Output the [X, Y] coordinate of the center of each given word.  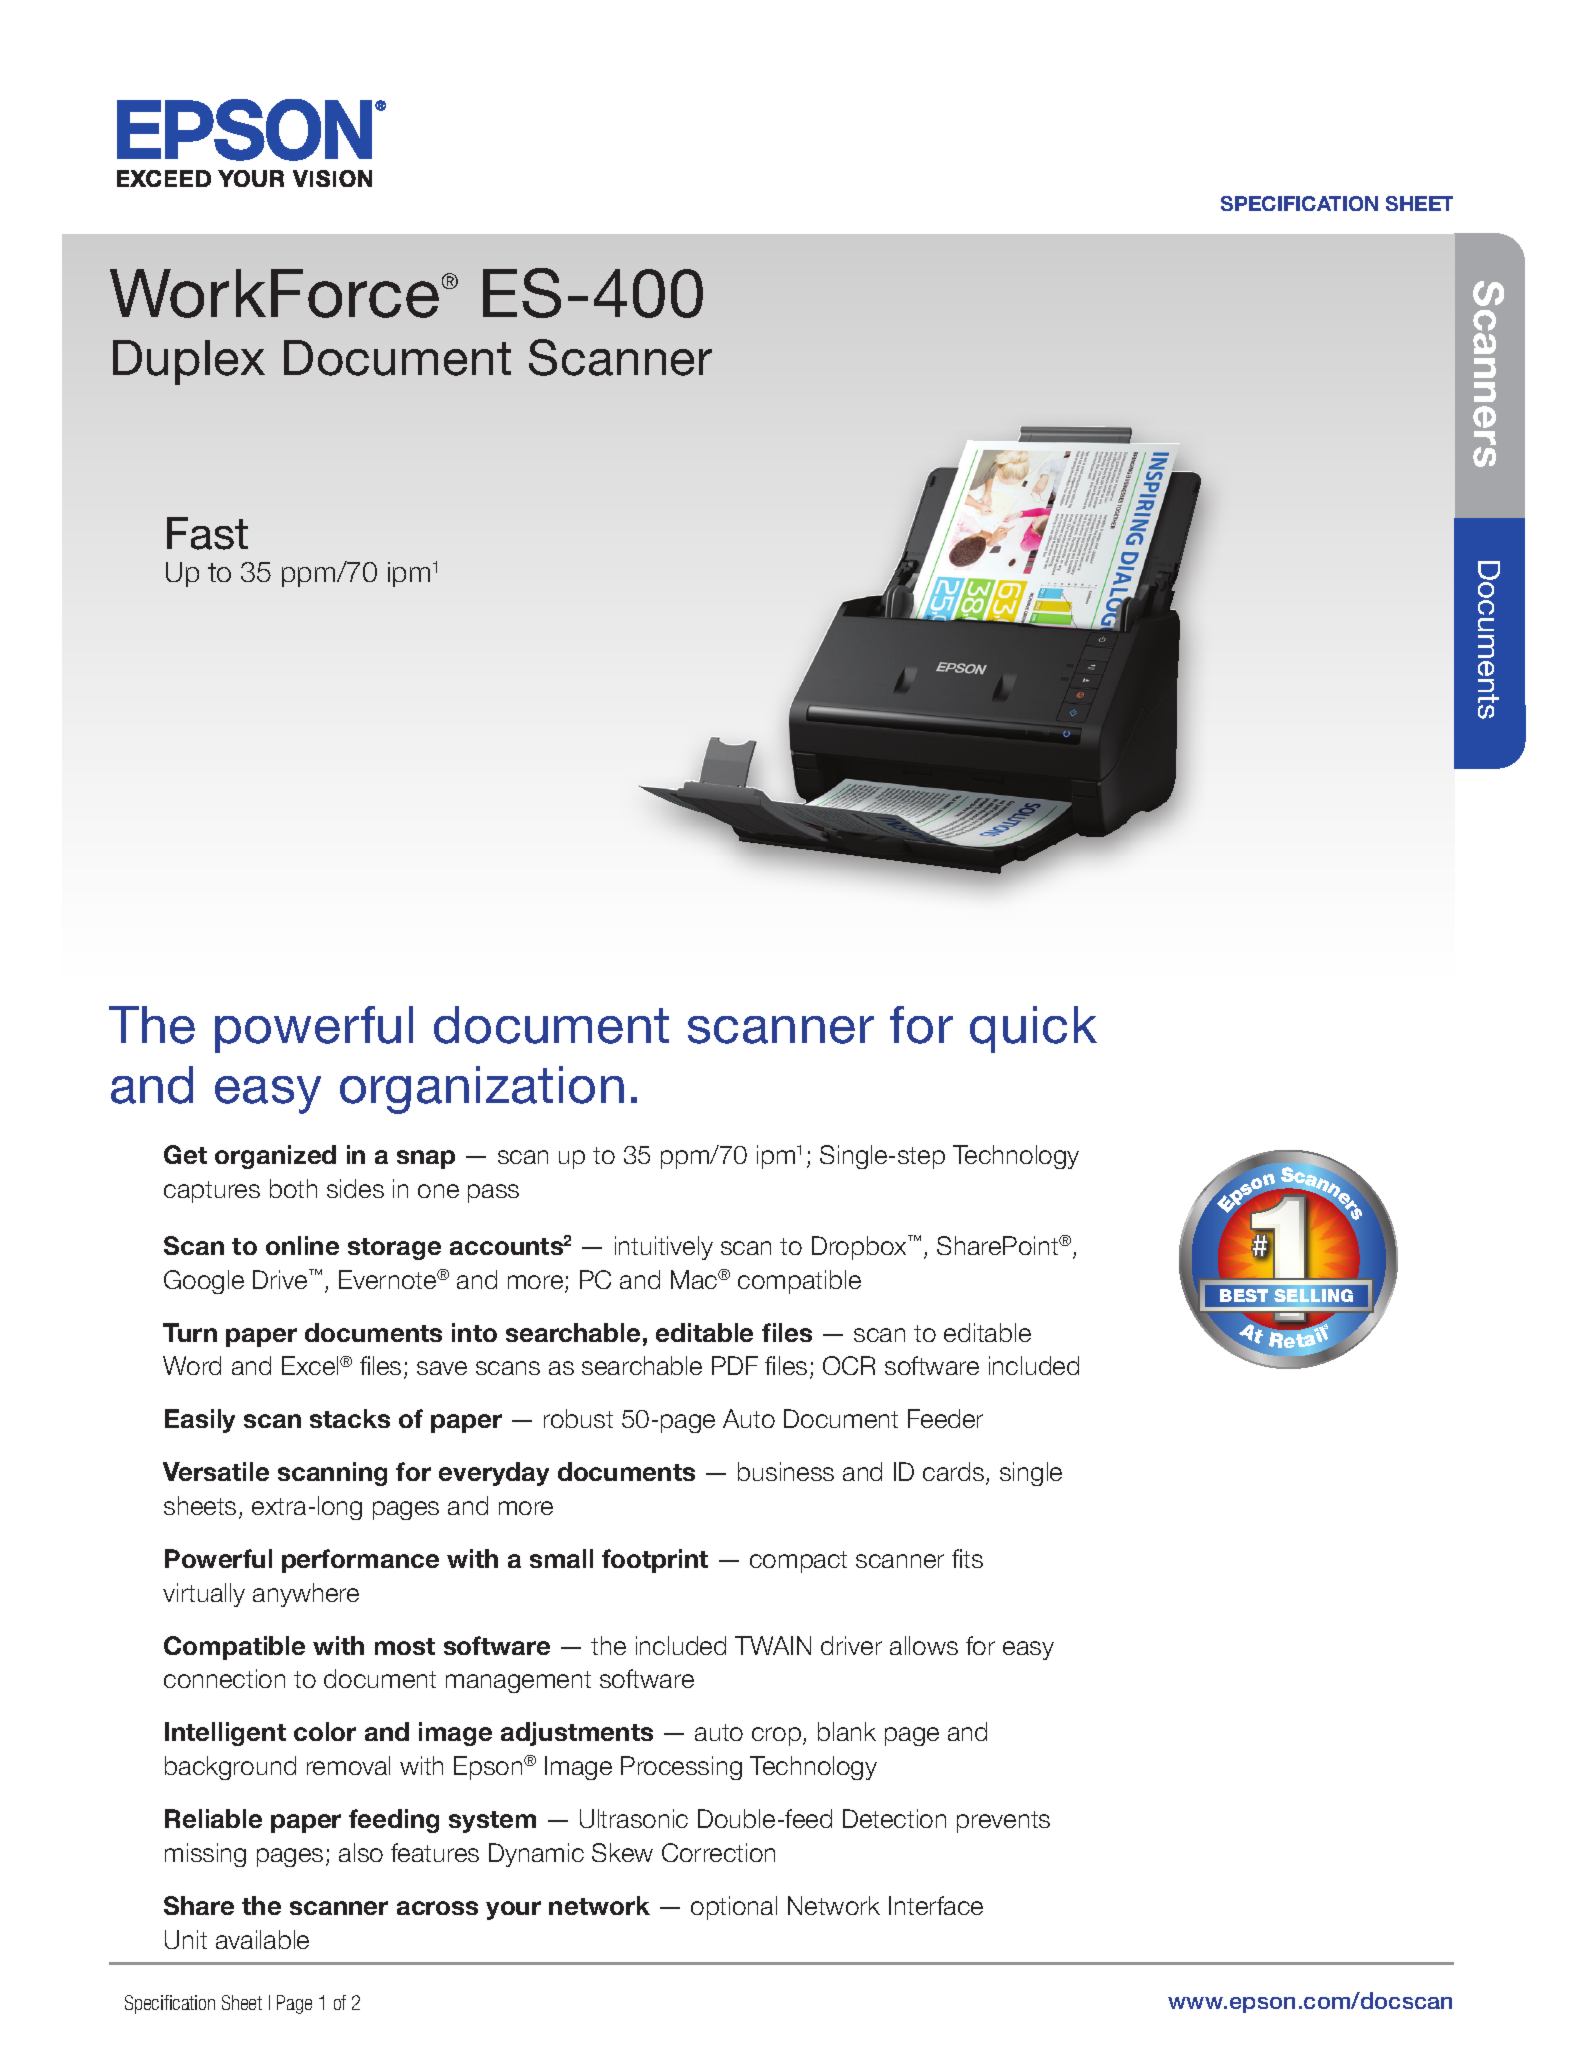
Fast [207, 533]
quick [1033, 1029]
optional [734, 1908]
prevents [1003, 1822]
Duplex [189, 362]
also [361, 1852]
